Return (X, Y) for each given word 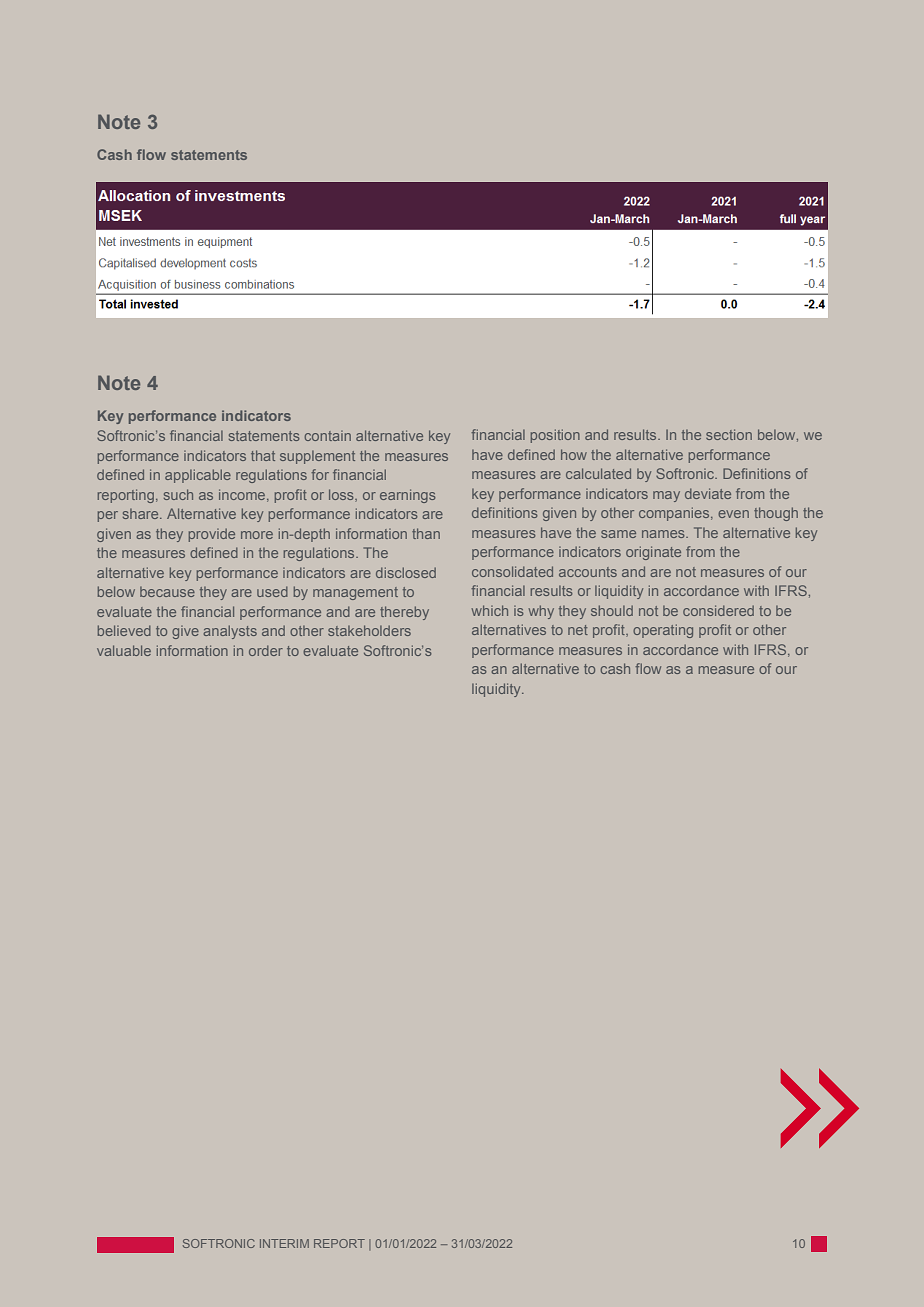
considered (718, 610)
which (490, 610)
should (612, 610)
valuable (124, 650)
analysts (230, 632)
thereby (404, 613)
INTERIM (284, 1243)
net (578, 630)
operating (663, 631)
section (729, 434)
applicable (198, 476)
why (541, 612)
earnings (408, 496)
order (266, 650)
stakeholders (369, 630)
